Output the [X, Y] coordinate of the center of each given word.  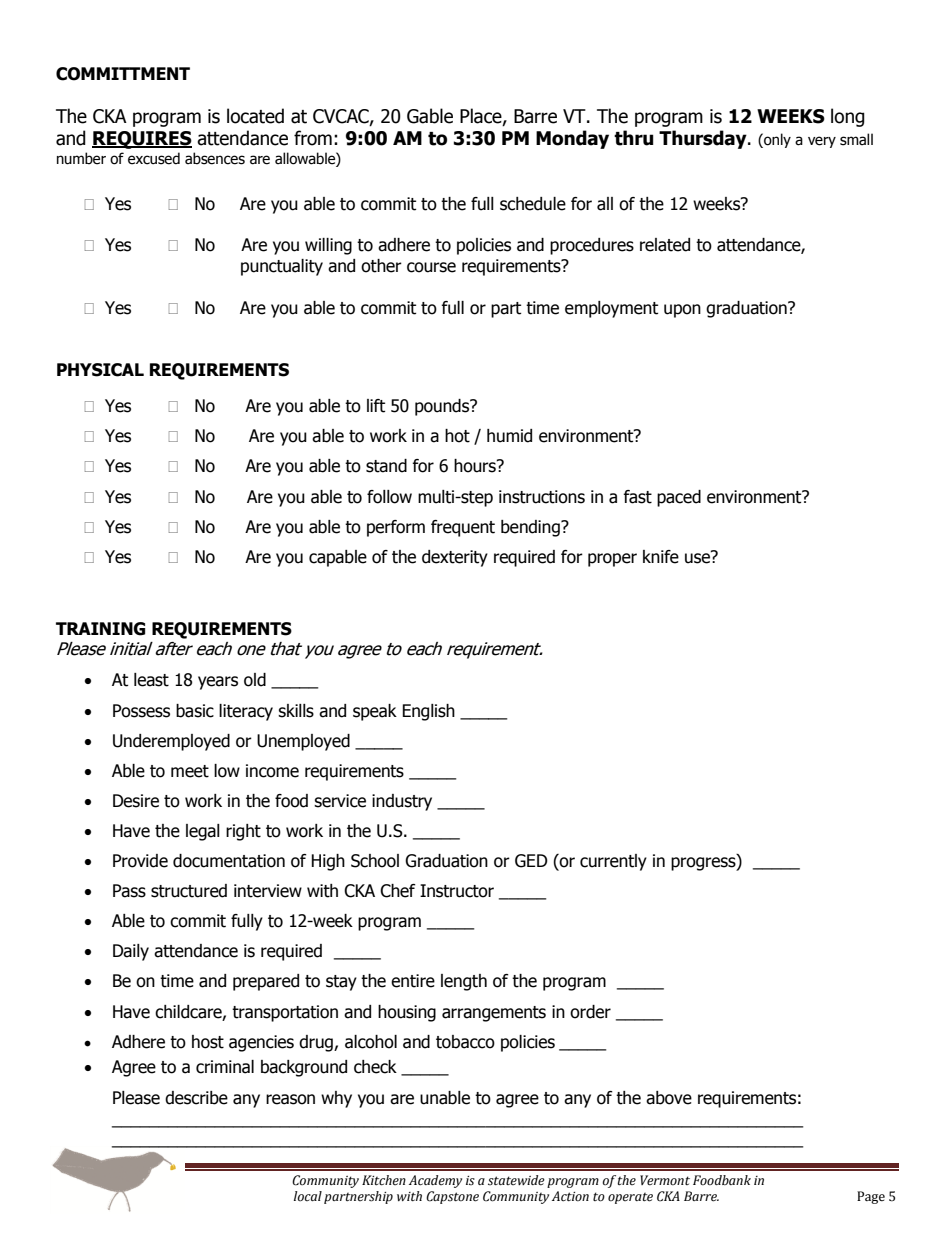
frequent [463, 528]
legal [203, 832]
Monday [572, 139]
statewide [516, 1180]
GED [531, 861]
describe [196, 1098]
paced [679, 498]
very [822, 142]
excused [154, 158]
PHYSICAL [100, 370]
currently [613, 862]
